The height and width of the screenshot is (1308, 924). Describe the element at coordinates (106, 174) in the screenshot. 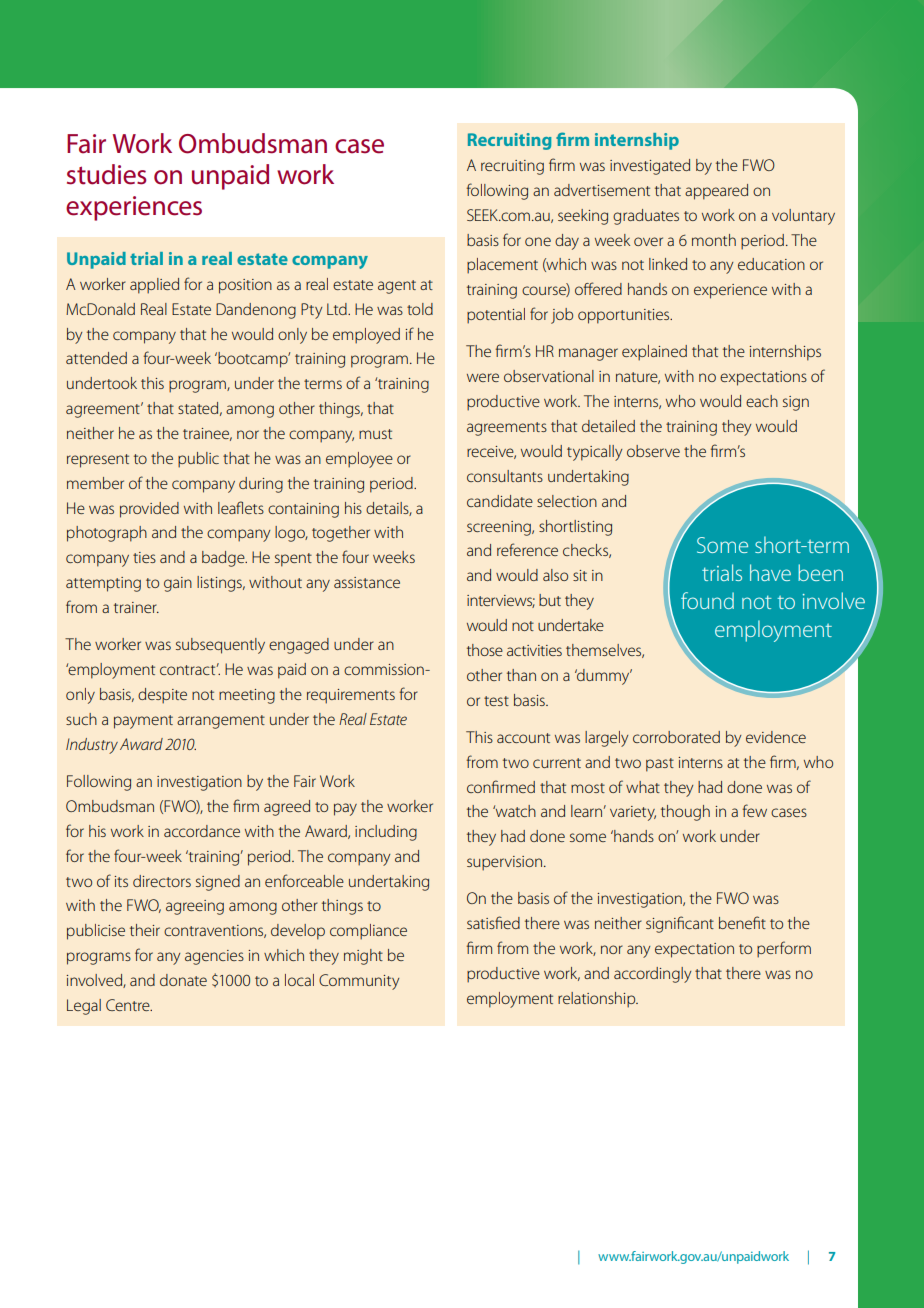

I see `studies` at that location.
